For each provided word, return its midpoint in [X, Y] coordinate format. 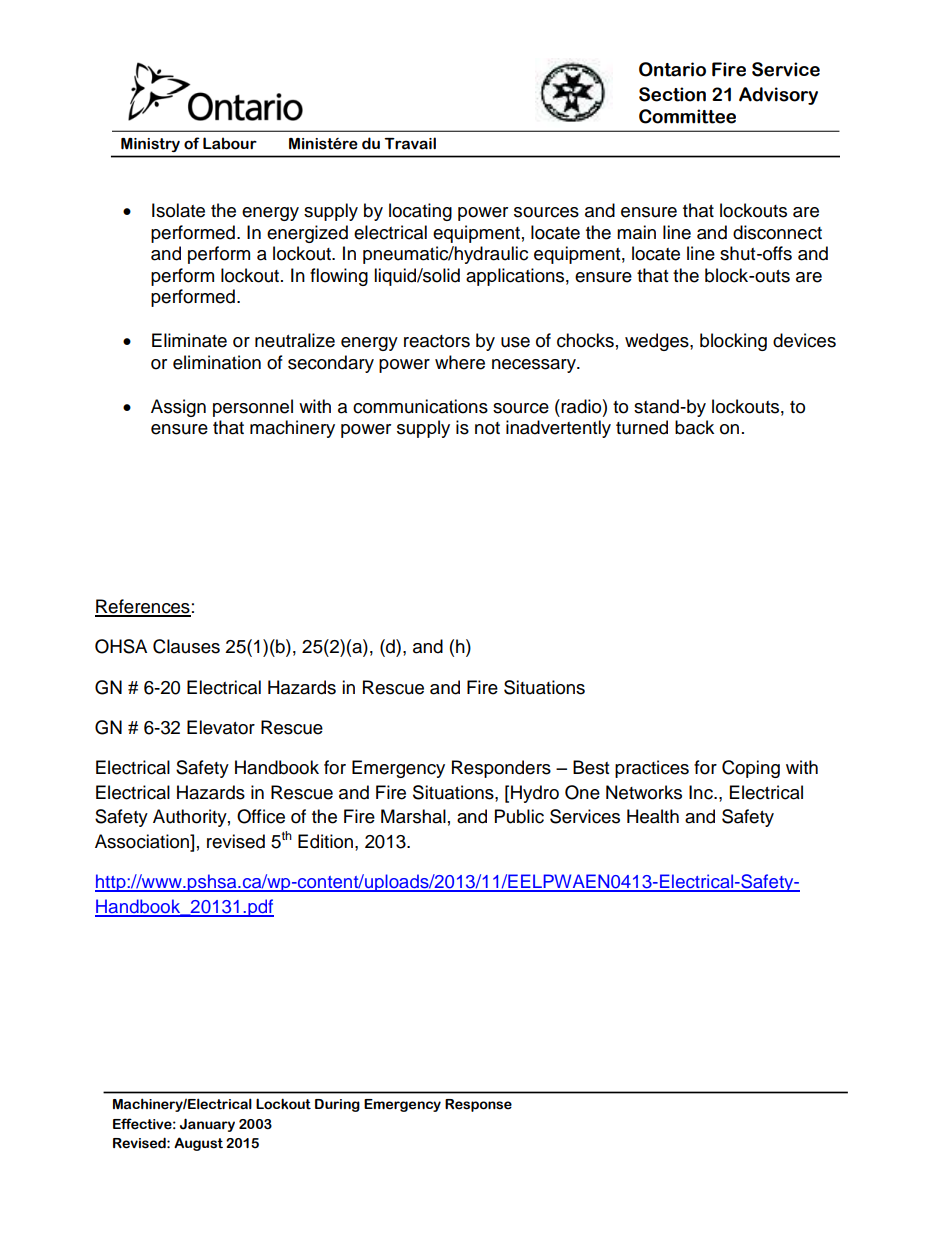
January [207, 1125]
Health [653, 816]
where [460, 362]
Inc [702, 792]
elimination [217, 362]
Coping [751, 769]
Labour [230, 143]
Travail [410, 143]
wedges [658, 342]
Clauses [186, 646]
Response [478, 1105]
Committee [687, 116]
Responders [501, 769]
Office [261, 816]
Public [519, 816]
